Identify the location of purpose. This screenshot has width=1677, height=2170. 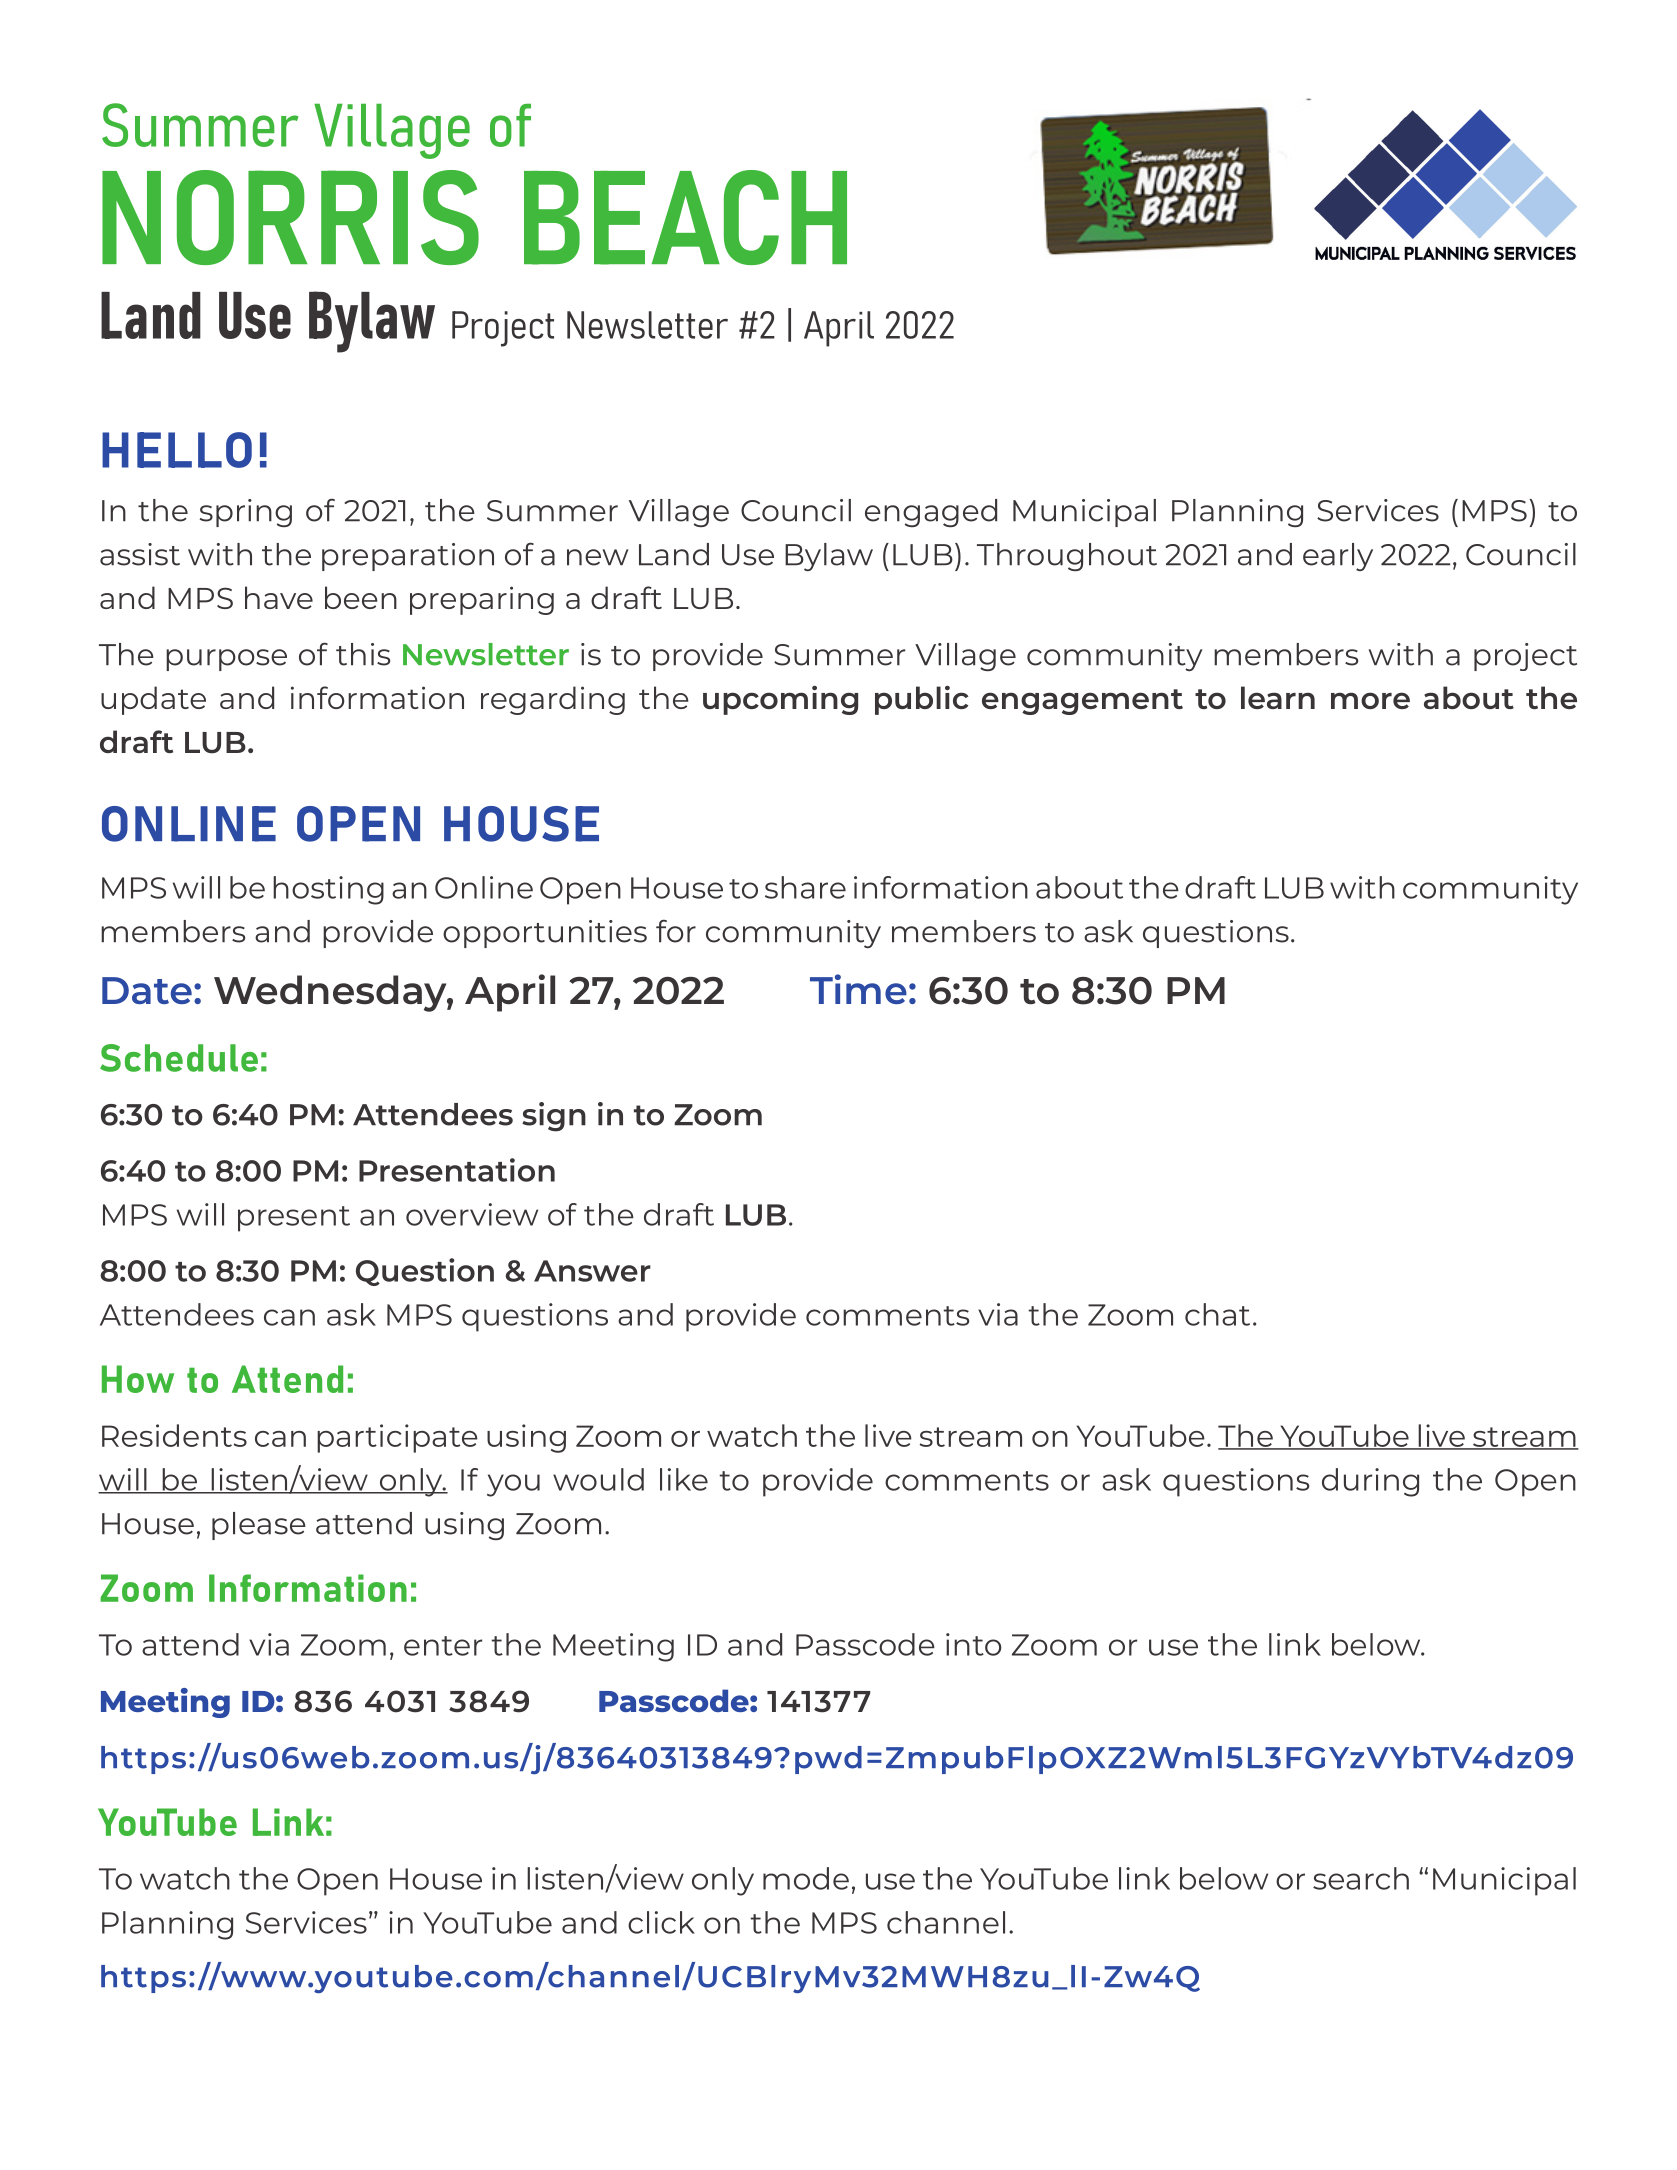
(226, 660).
